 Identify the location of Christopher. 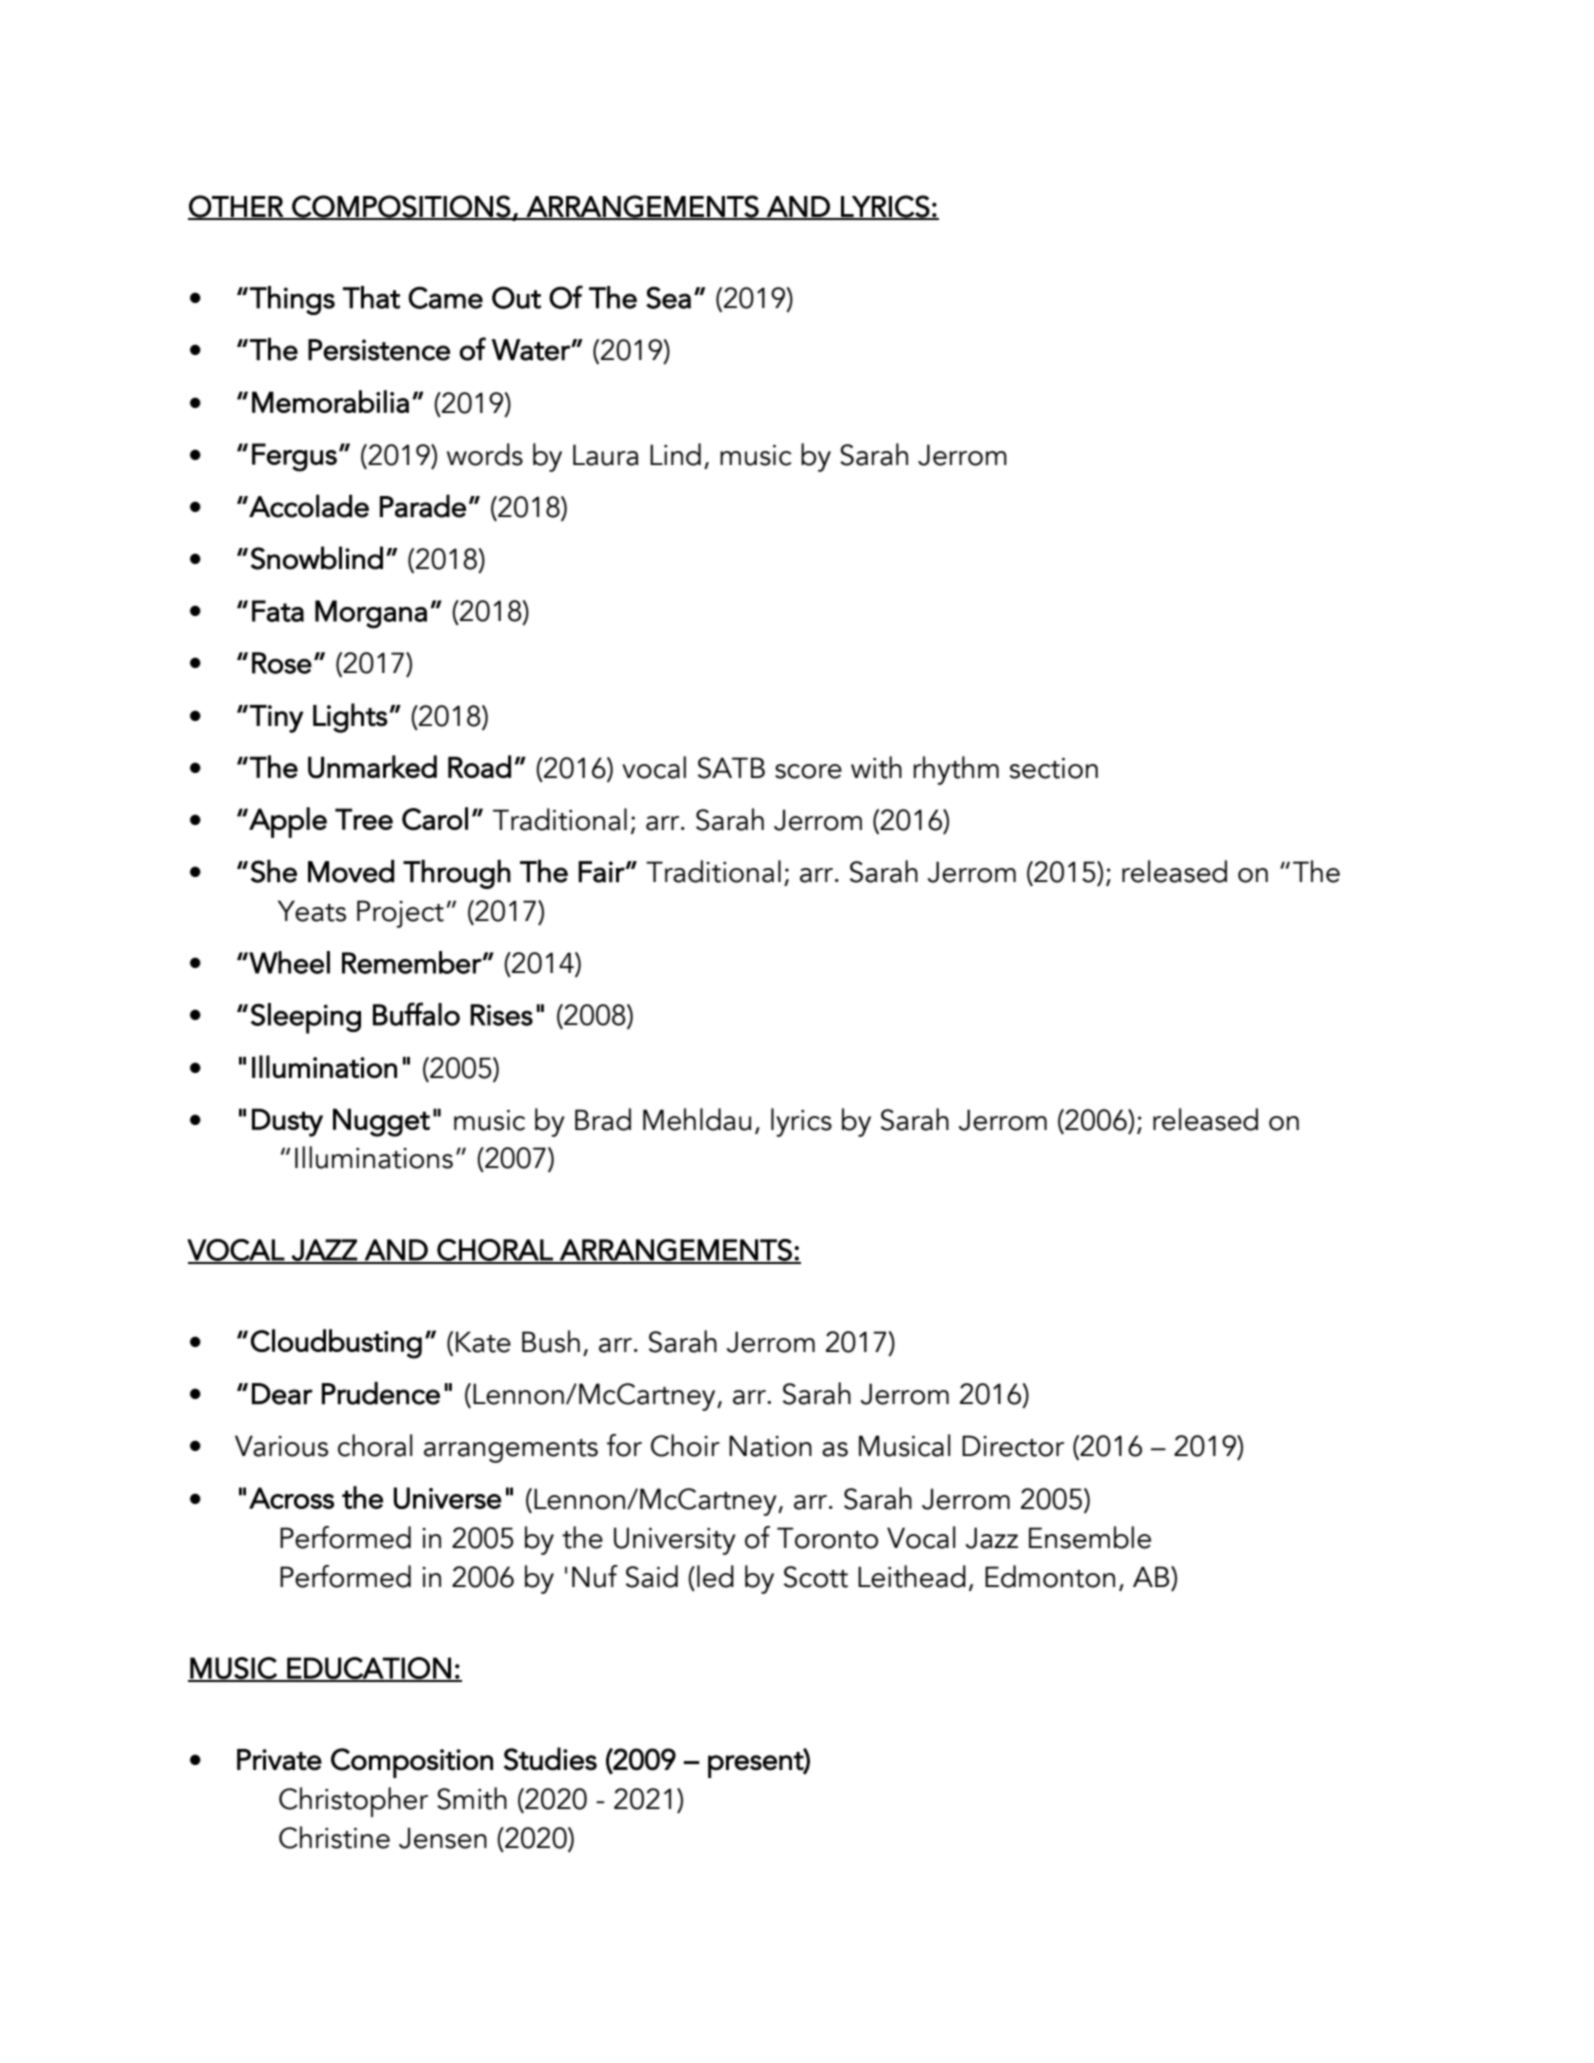
(353, 1802).
